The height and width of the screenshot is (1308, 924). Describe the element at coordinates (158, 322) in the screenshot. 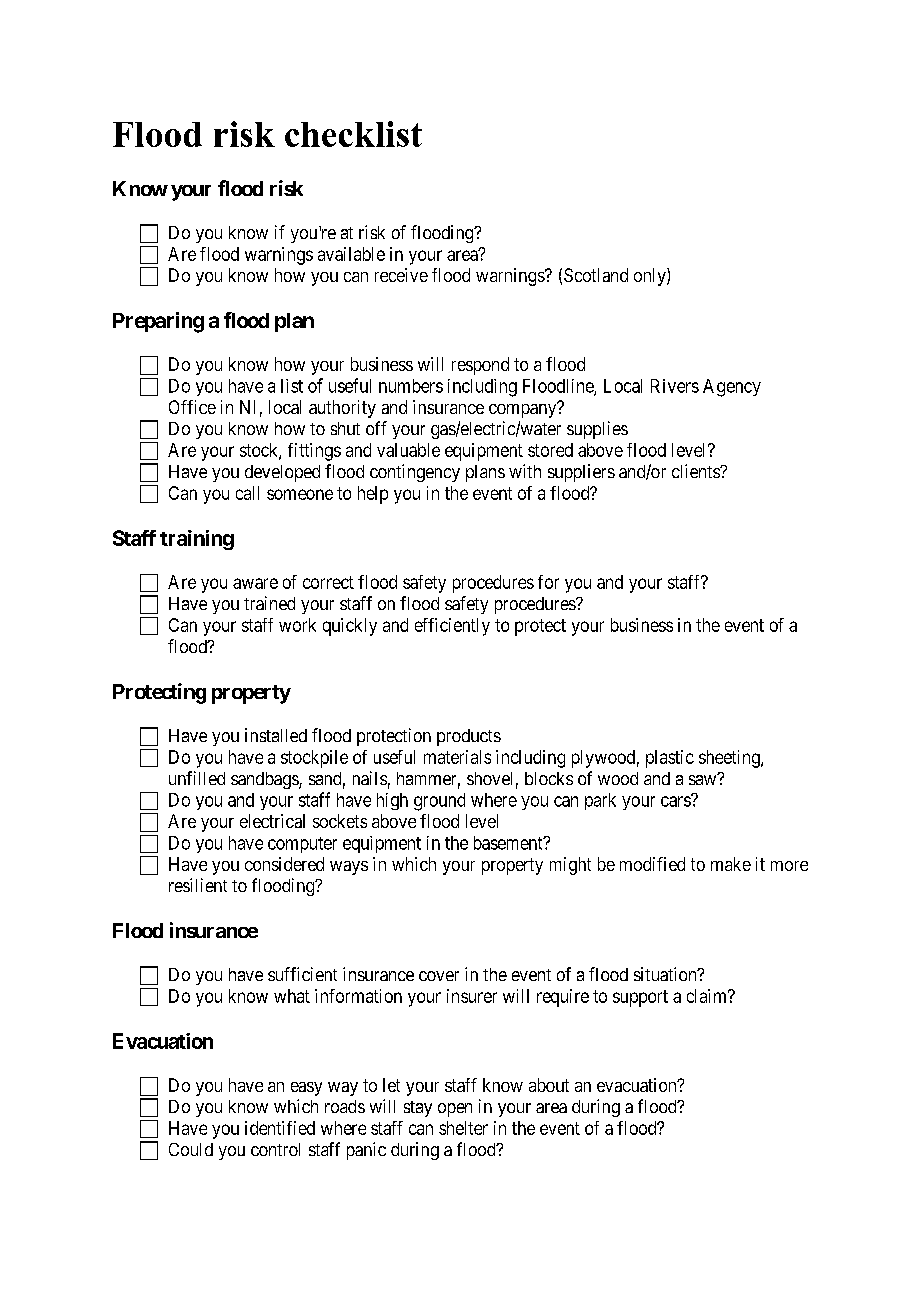

I see `Preparing` at that location.
